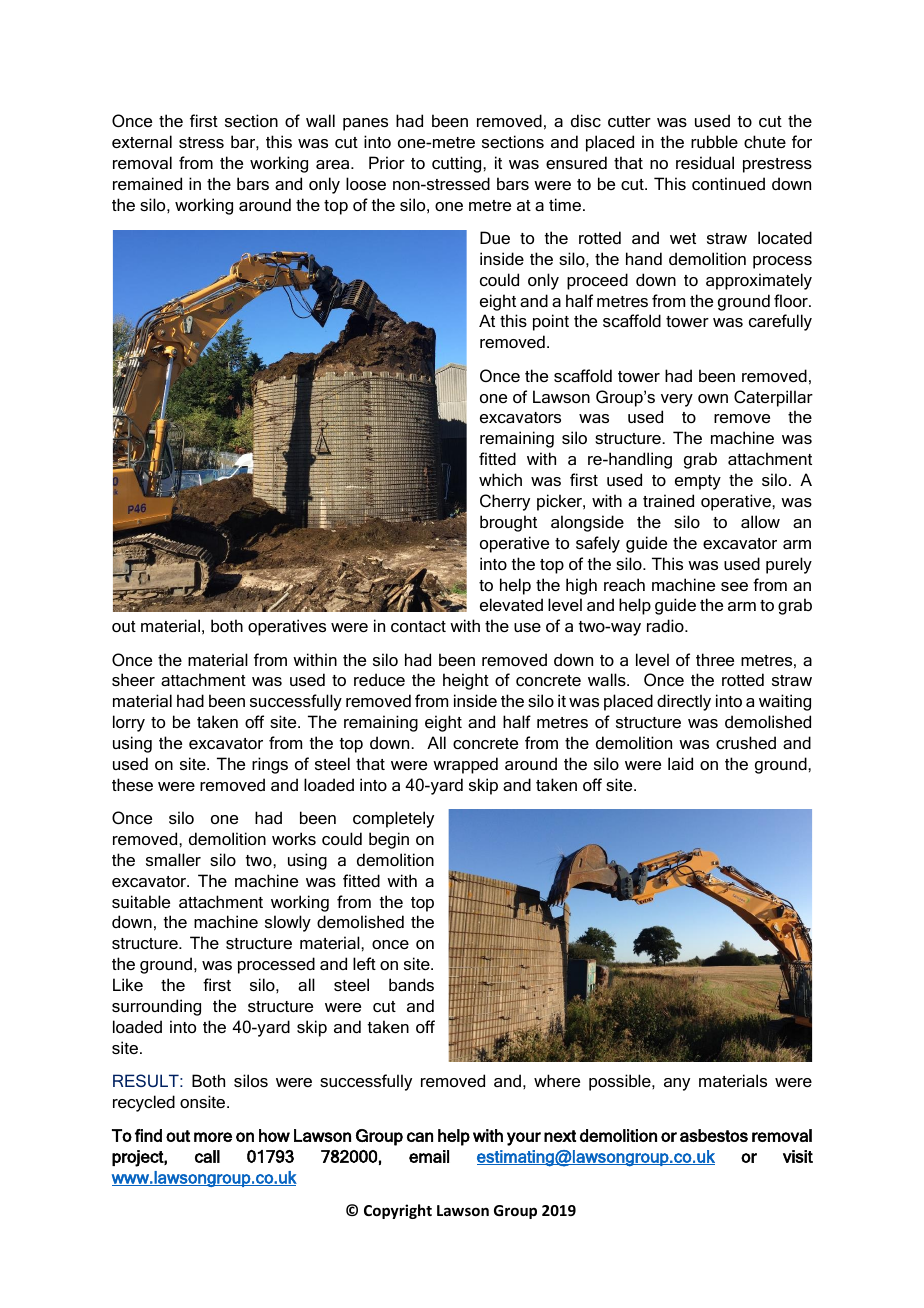 This screenshot has width=924, height=1308. I want to click on external, so click(142, 141).
